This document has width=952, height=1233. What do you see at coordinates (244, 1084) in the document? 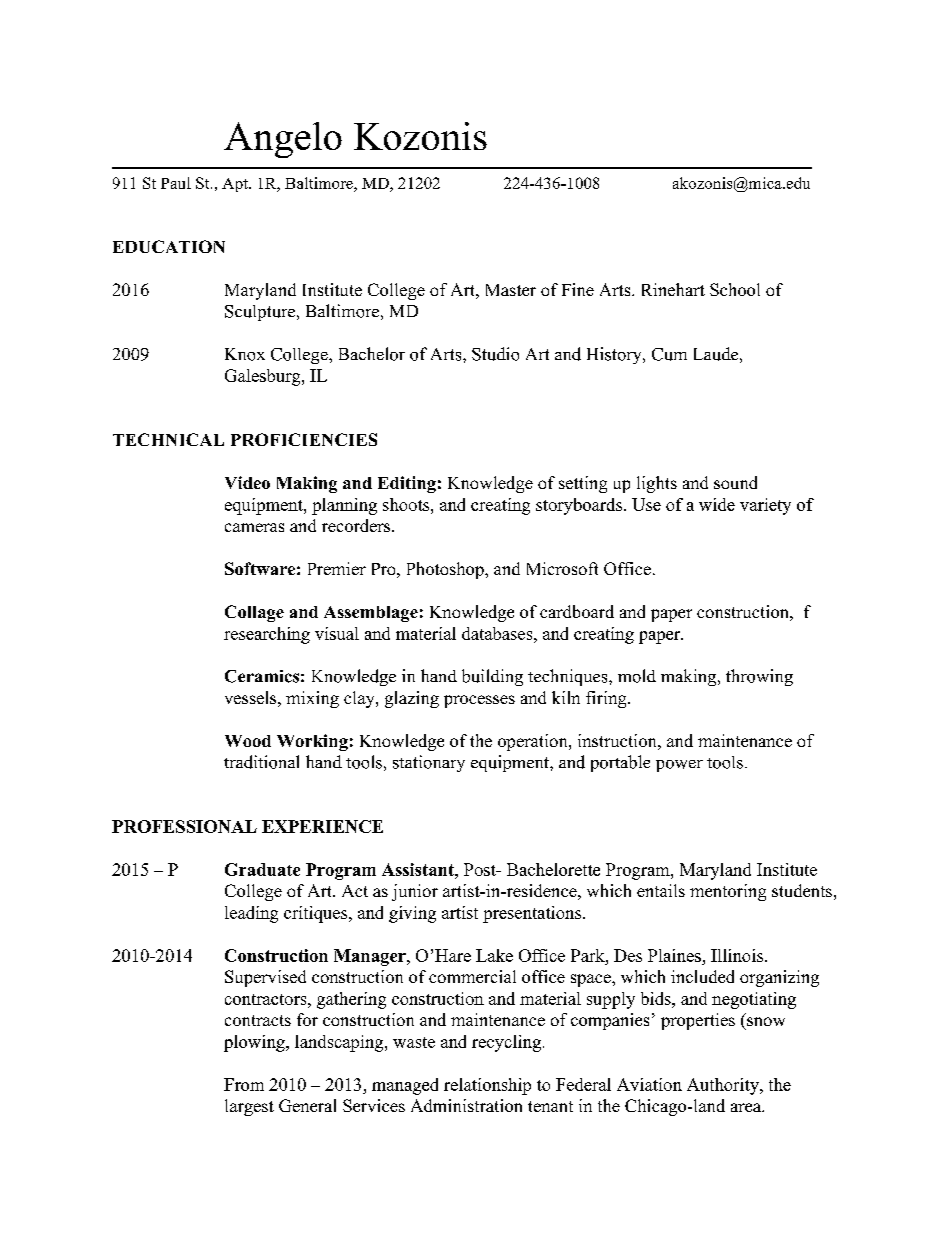
I see `From` at bounding box center [244, 1084].
